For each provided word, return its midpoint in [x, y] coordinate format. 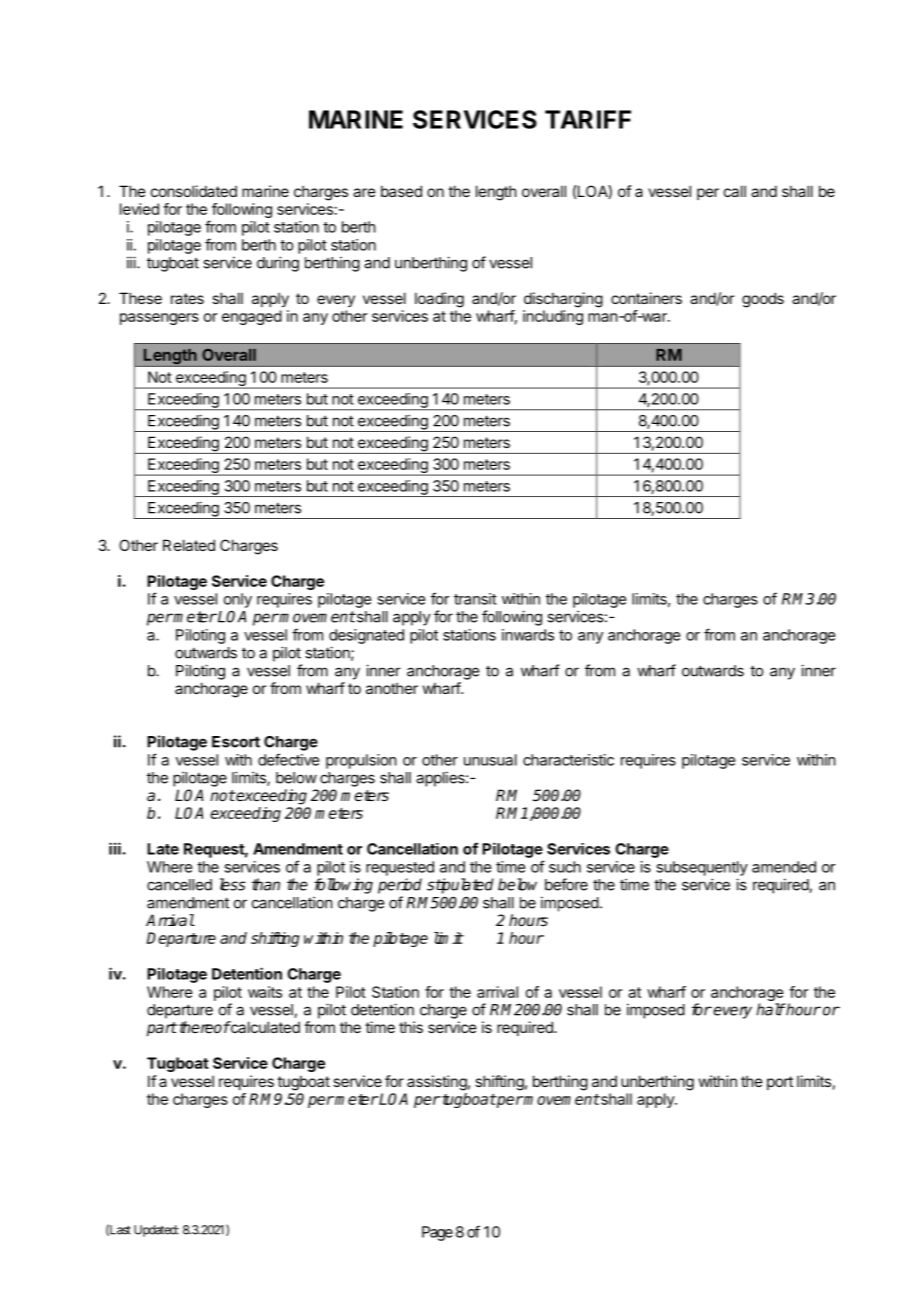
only [238, 600]
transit [475, 599]
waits [265, 992]
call [735, 191]
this [411, 1027]
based [401, 191]
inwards [528, 635]
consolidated [194, 191]
